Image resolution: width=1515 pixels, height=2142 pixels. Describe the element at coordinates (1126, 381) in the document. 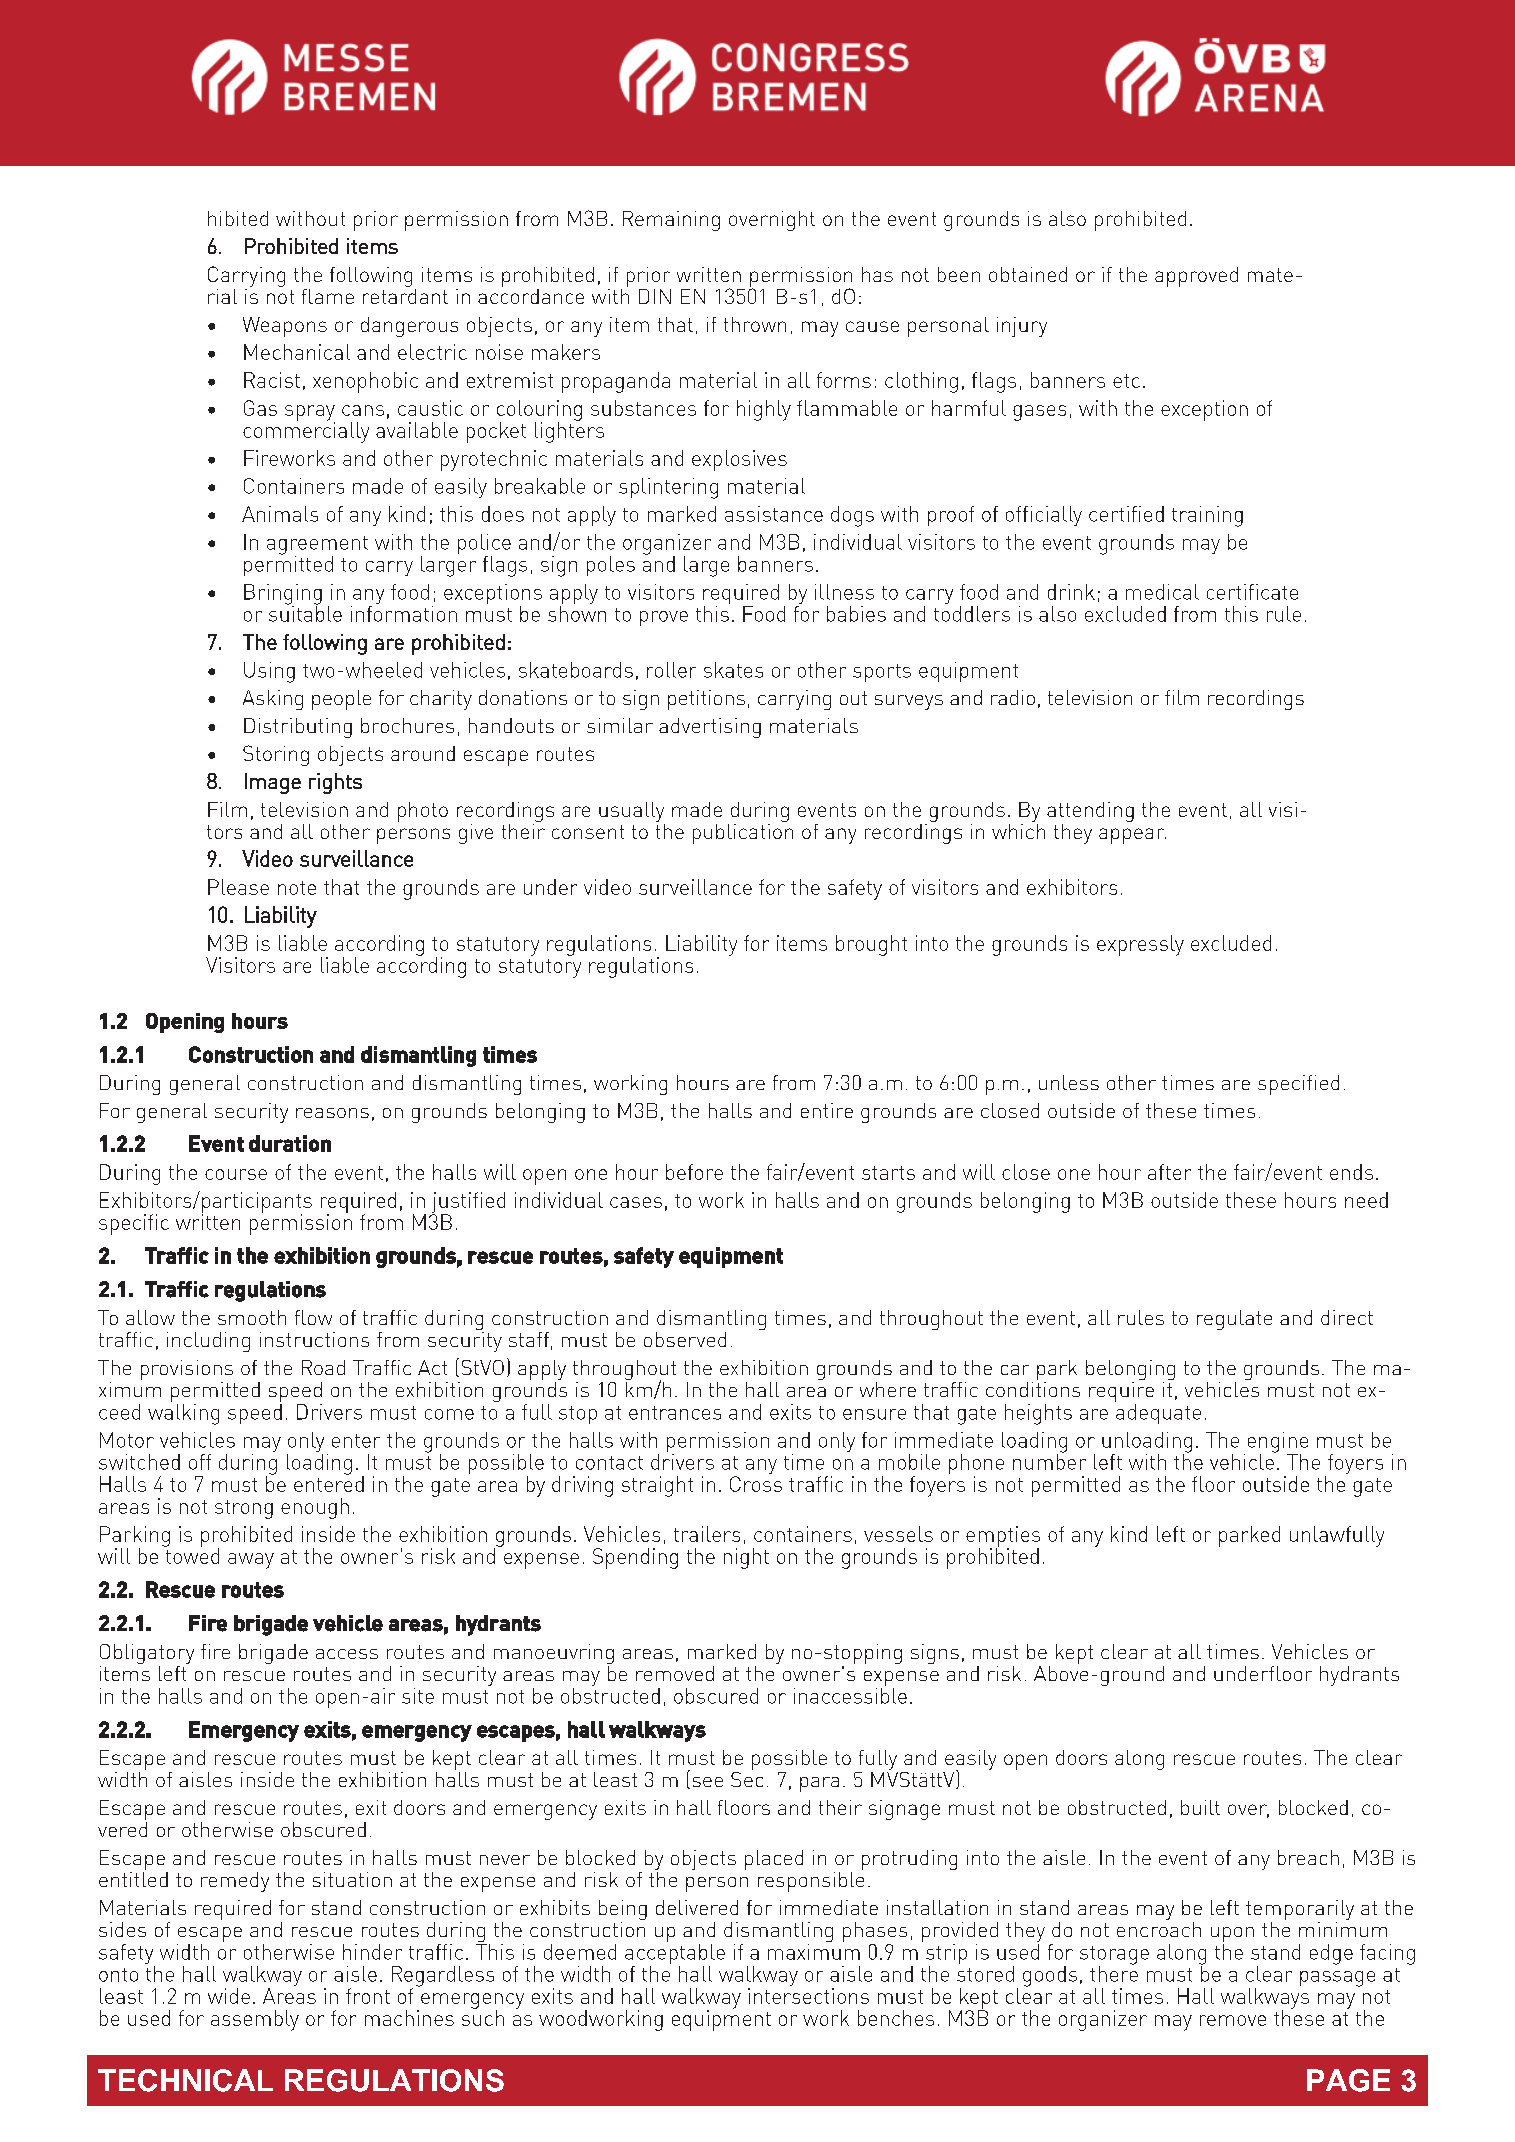

I see `etc` at that location.
